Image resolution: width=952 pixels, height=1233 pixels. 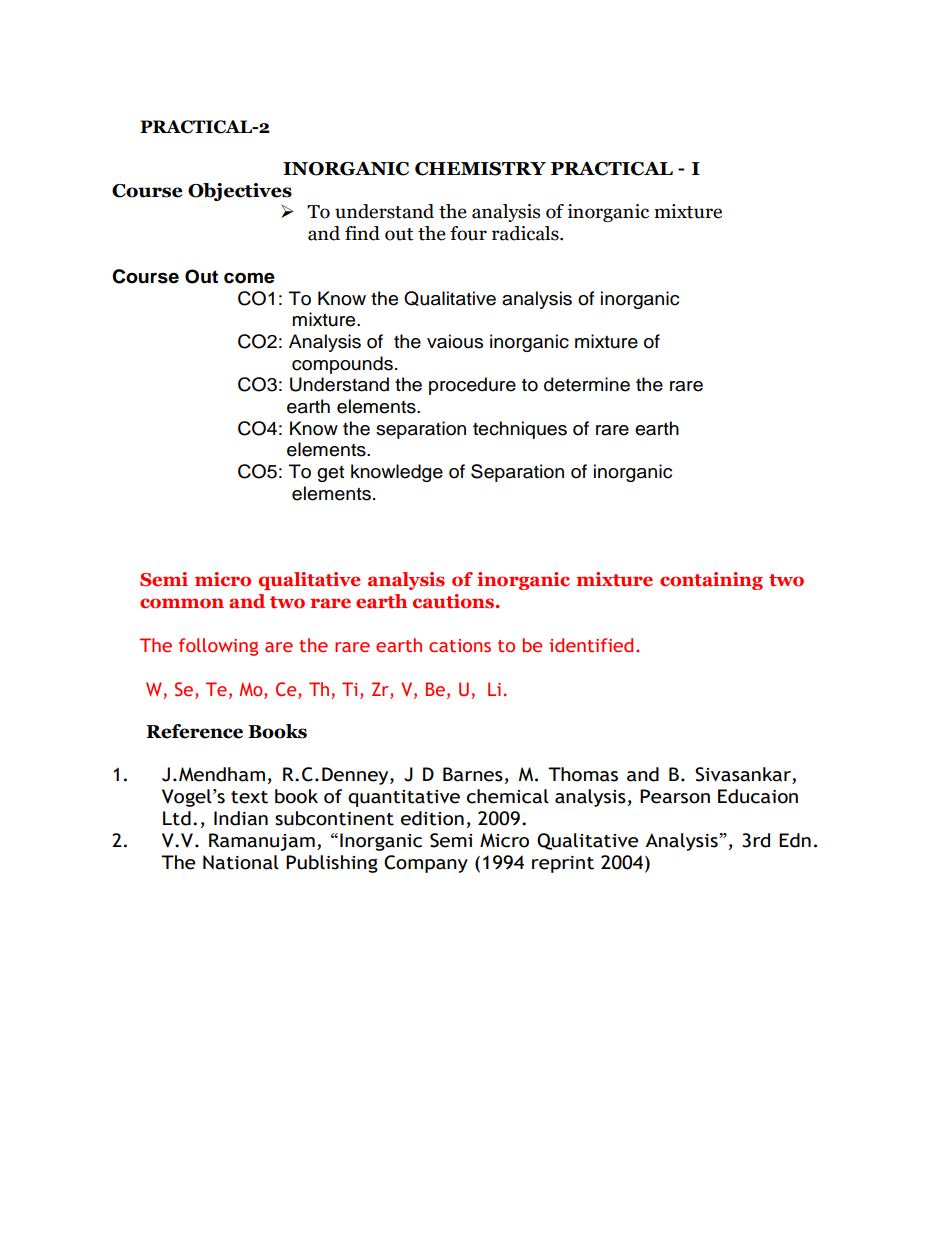 I want to click on Edn, so click(x=795, y=840).
